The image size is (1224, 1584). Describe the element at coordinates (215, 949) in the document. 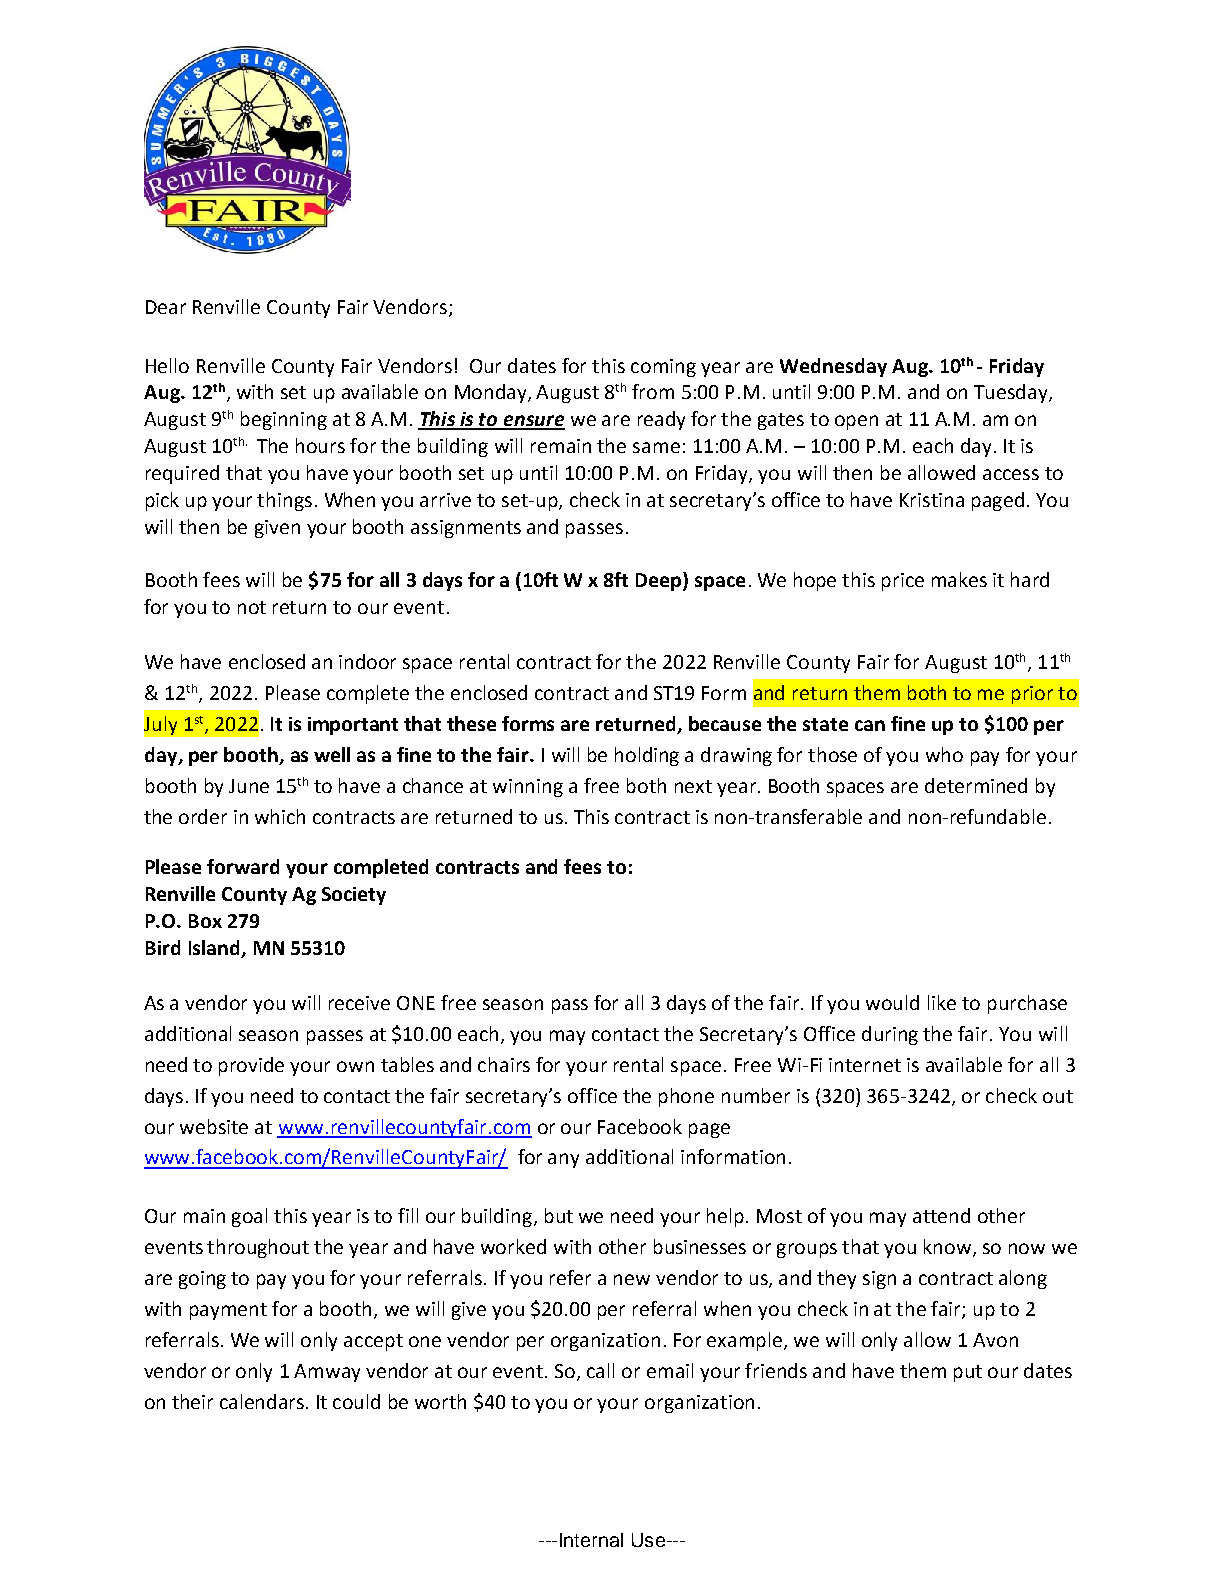

I see `Island` at that location.
